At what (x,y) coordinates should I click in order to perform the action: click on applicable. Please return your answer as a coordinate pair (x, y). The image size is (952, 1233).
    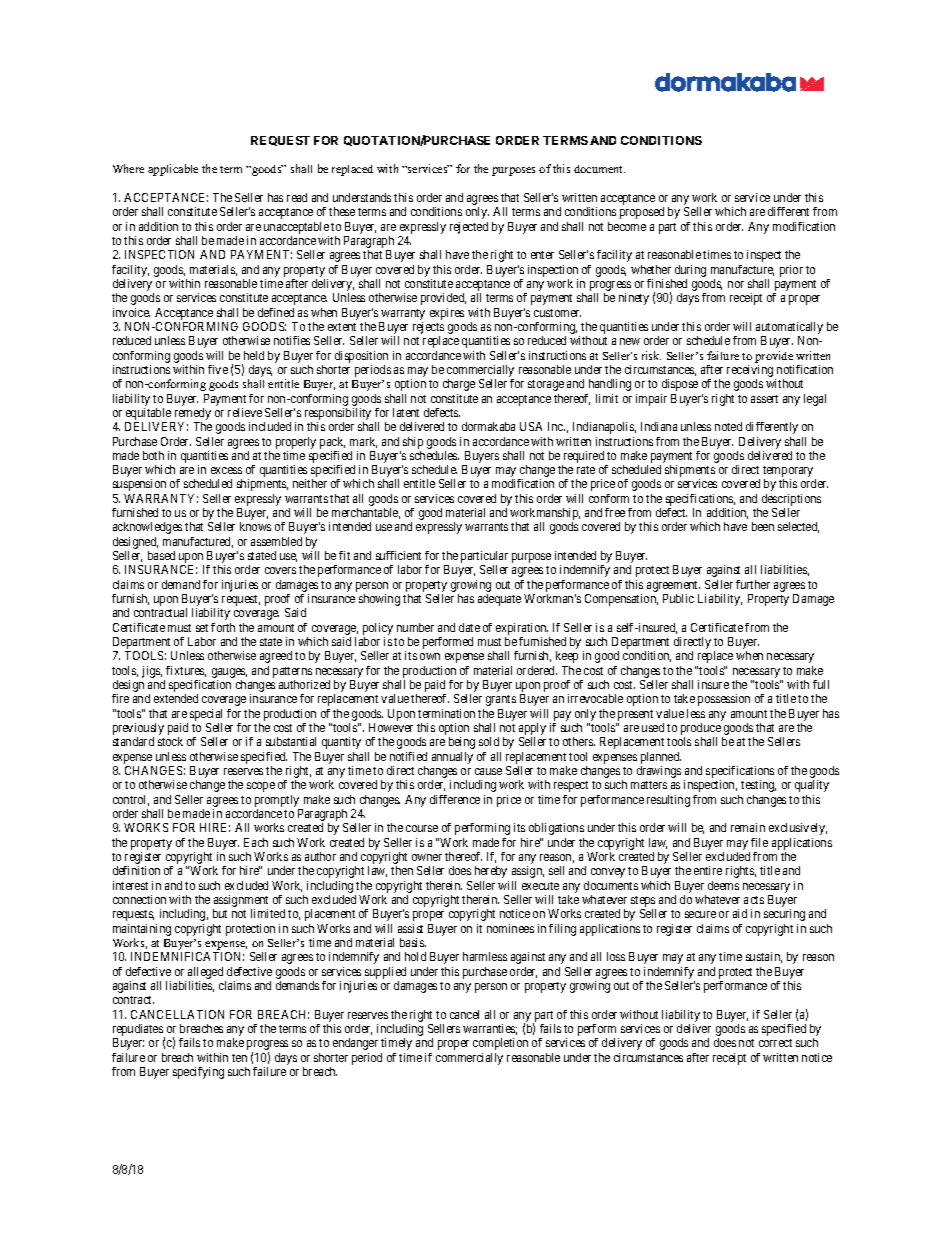
    Looking at the image, I should click on (173, 170).
